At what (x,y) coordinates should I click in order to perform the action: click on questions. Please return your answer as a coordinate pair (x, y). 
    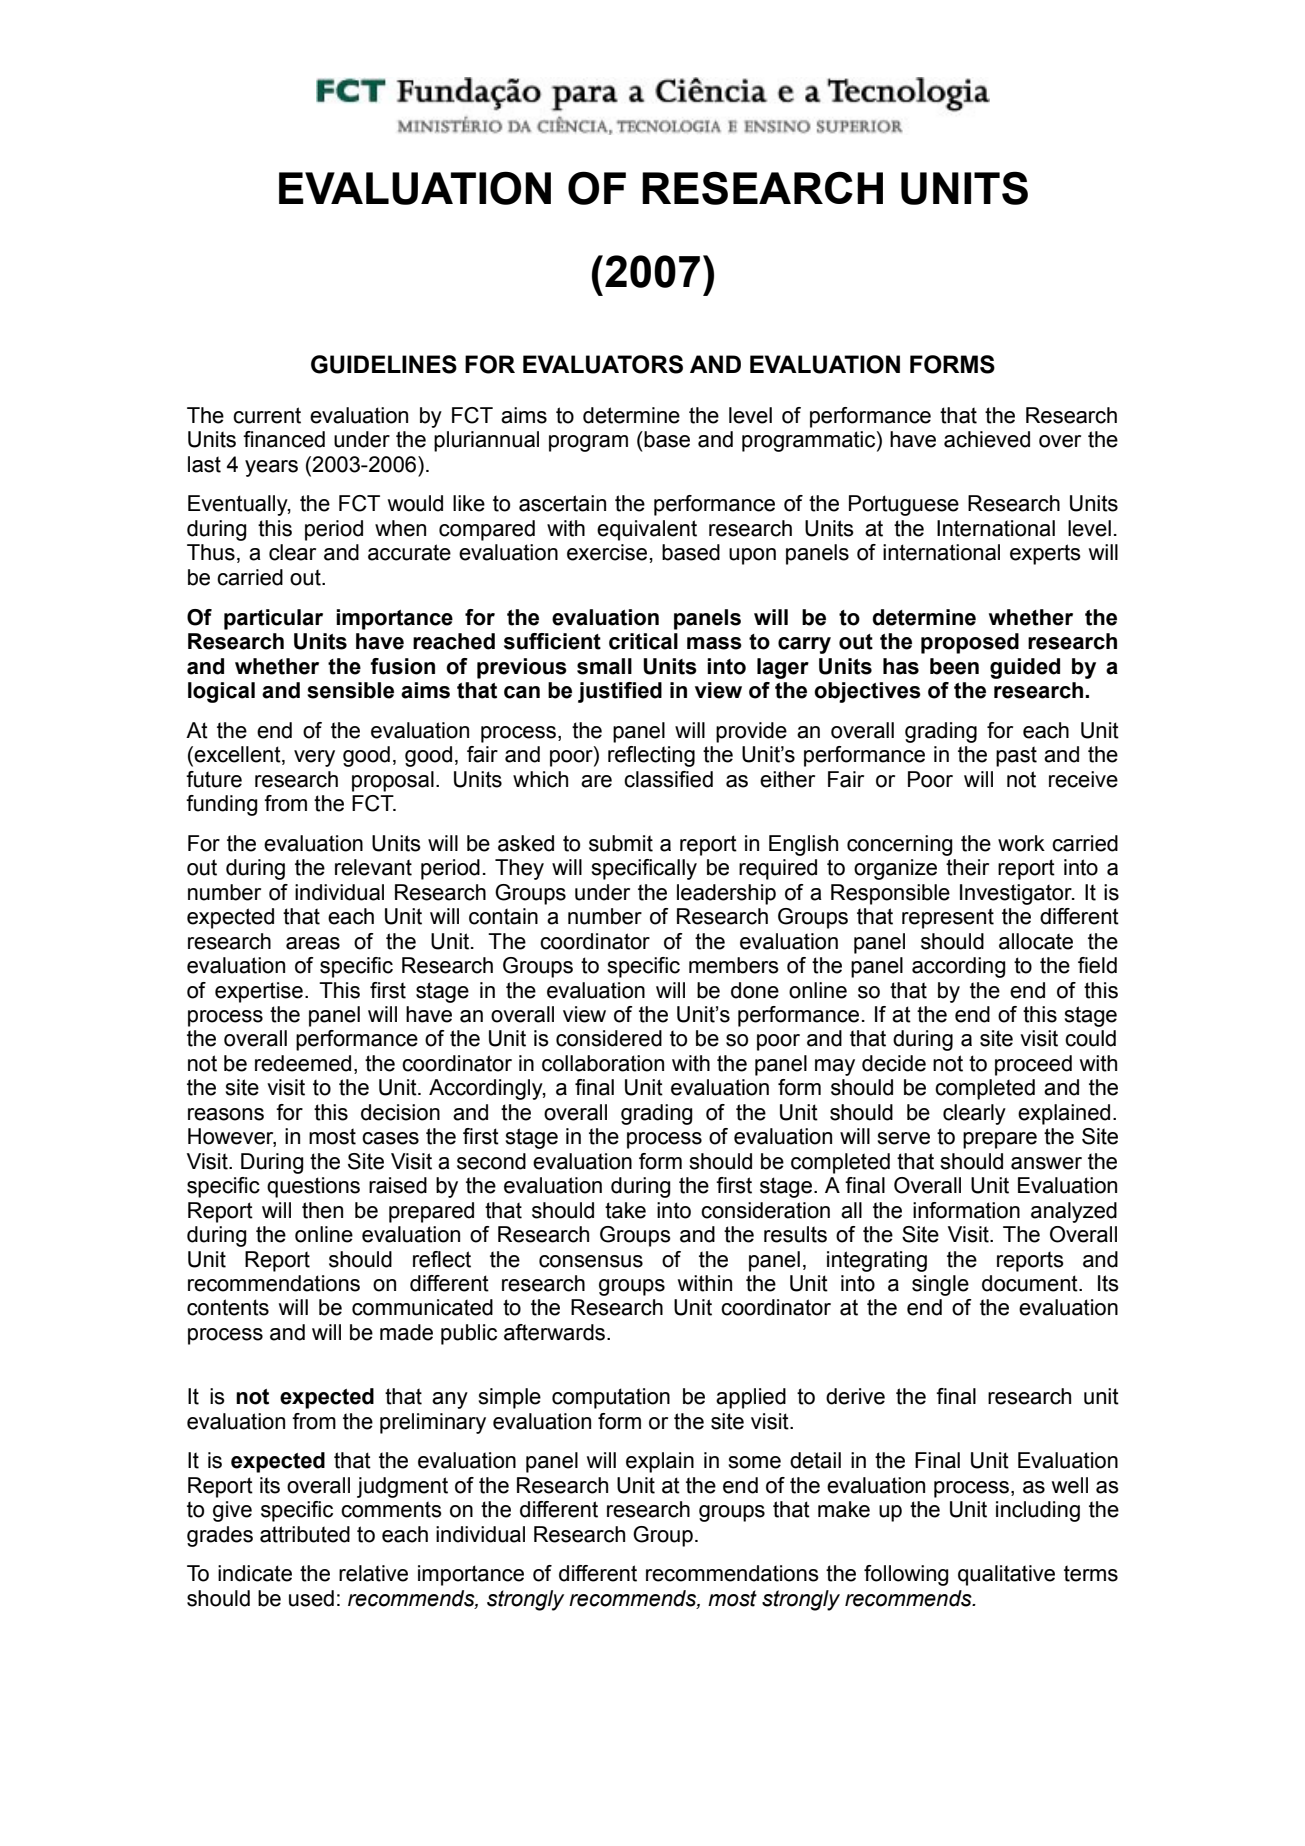
    Looking at the image, I should click on (313, 1187).
